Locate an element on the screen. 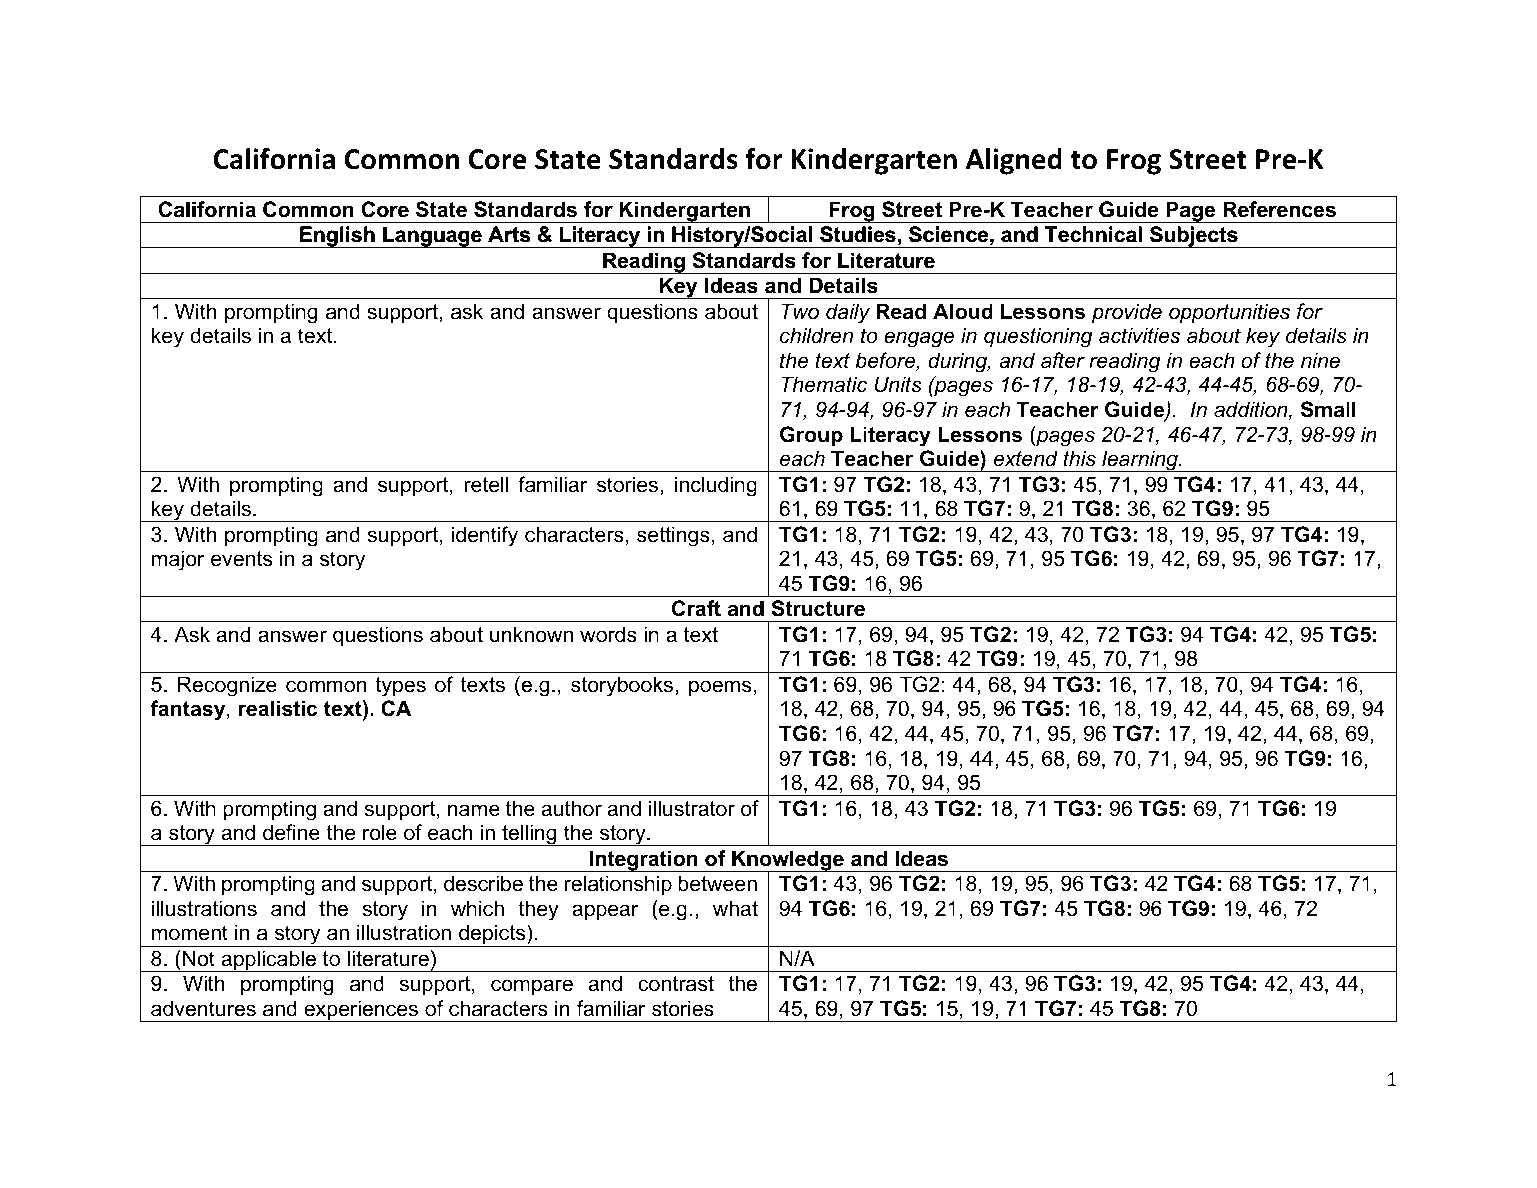  learning is located at coordinates (1140, 461).
